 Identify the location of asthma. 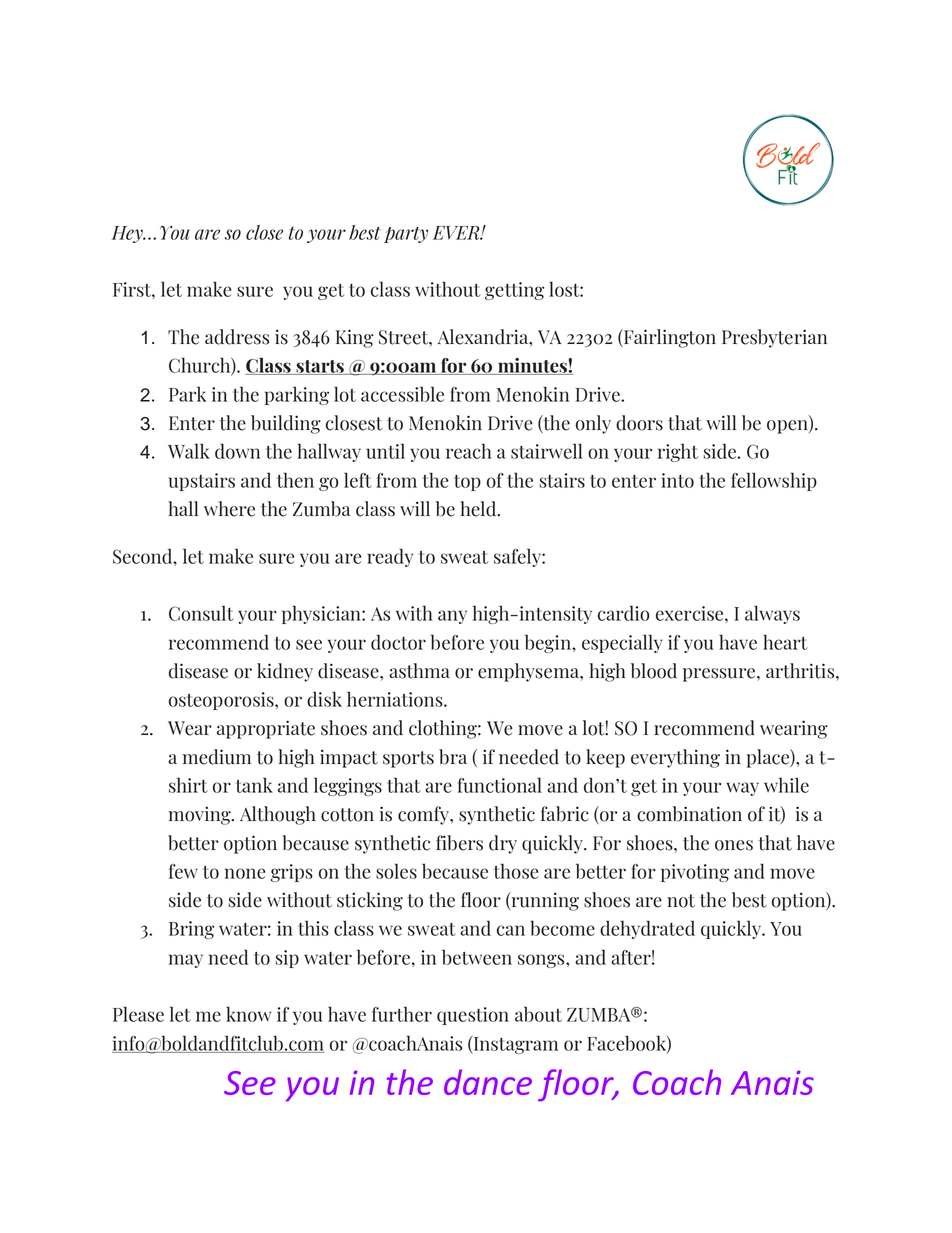
(419, 671).
